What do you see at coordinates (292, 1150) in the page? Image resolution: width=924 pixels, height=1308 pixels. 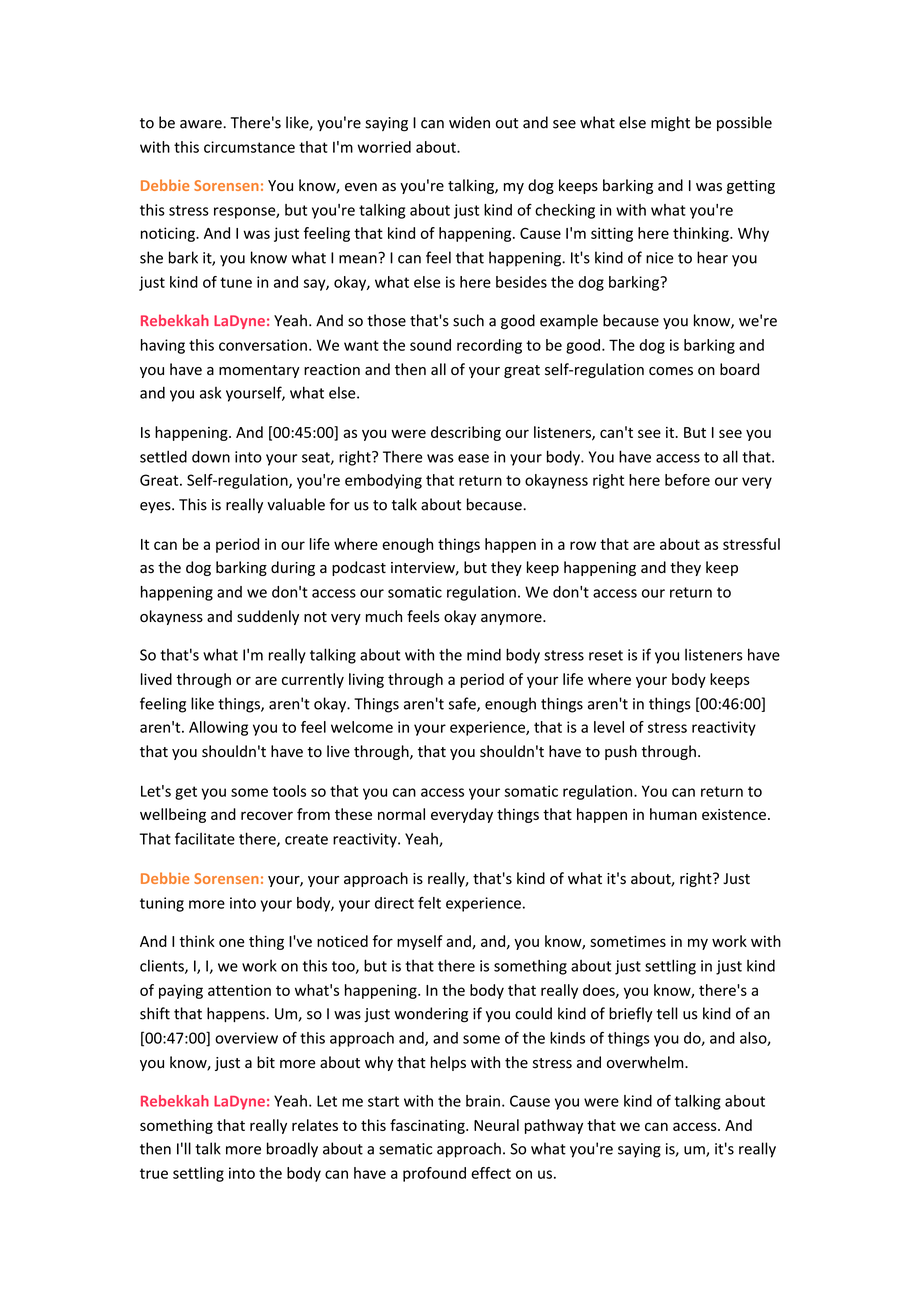 I see `broadly` at bounding box center [292, 1150].
